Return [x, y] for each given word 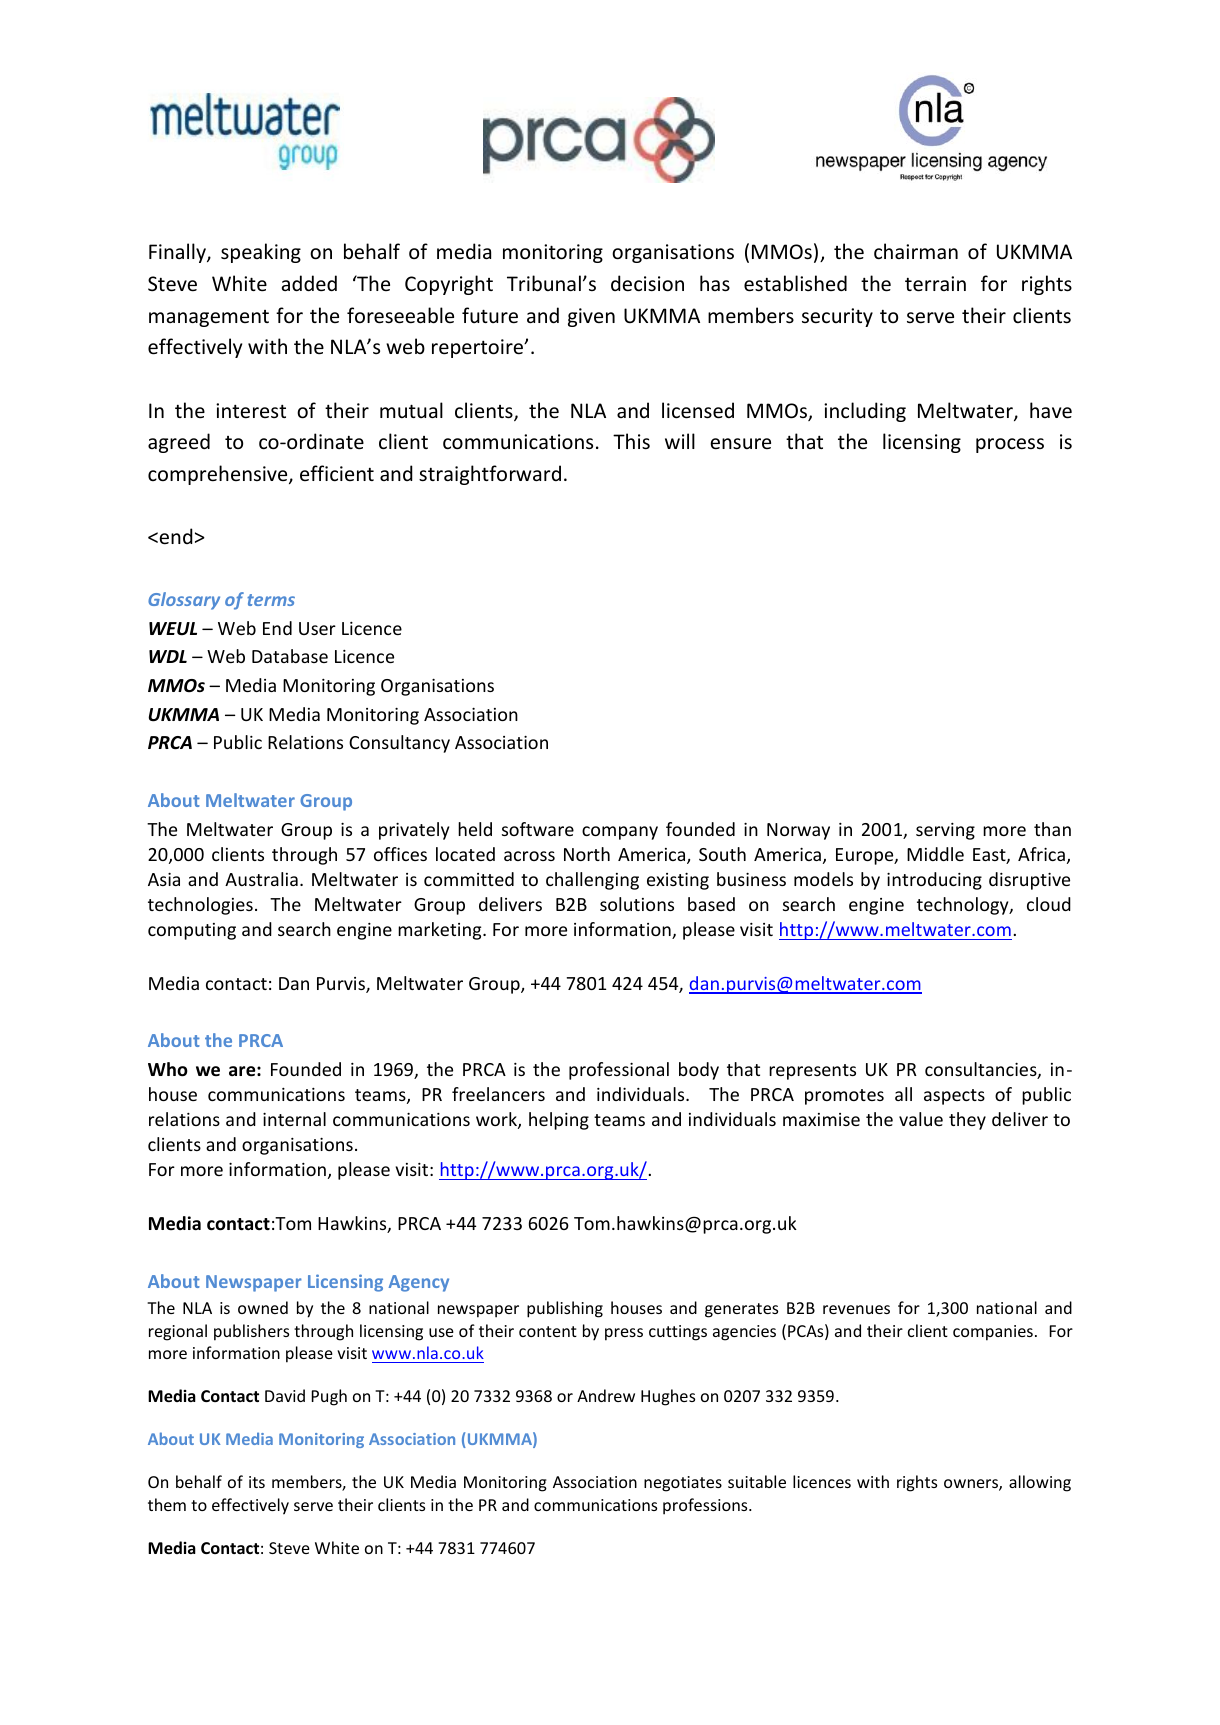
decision [647, 283]
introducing [934, 881]
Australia [261, 879]
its [257, 1482]
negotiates [683, 1484]
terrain [935, 284]
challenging [592, 881]
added [309, 283]
